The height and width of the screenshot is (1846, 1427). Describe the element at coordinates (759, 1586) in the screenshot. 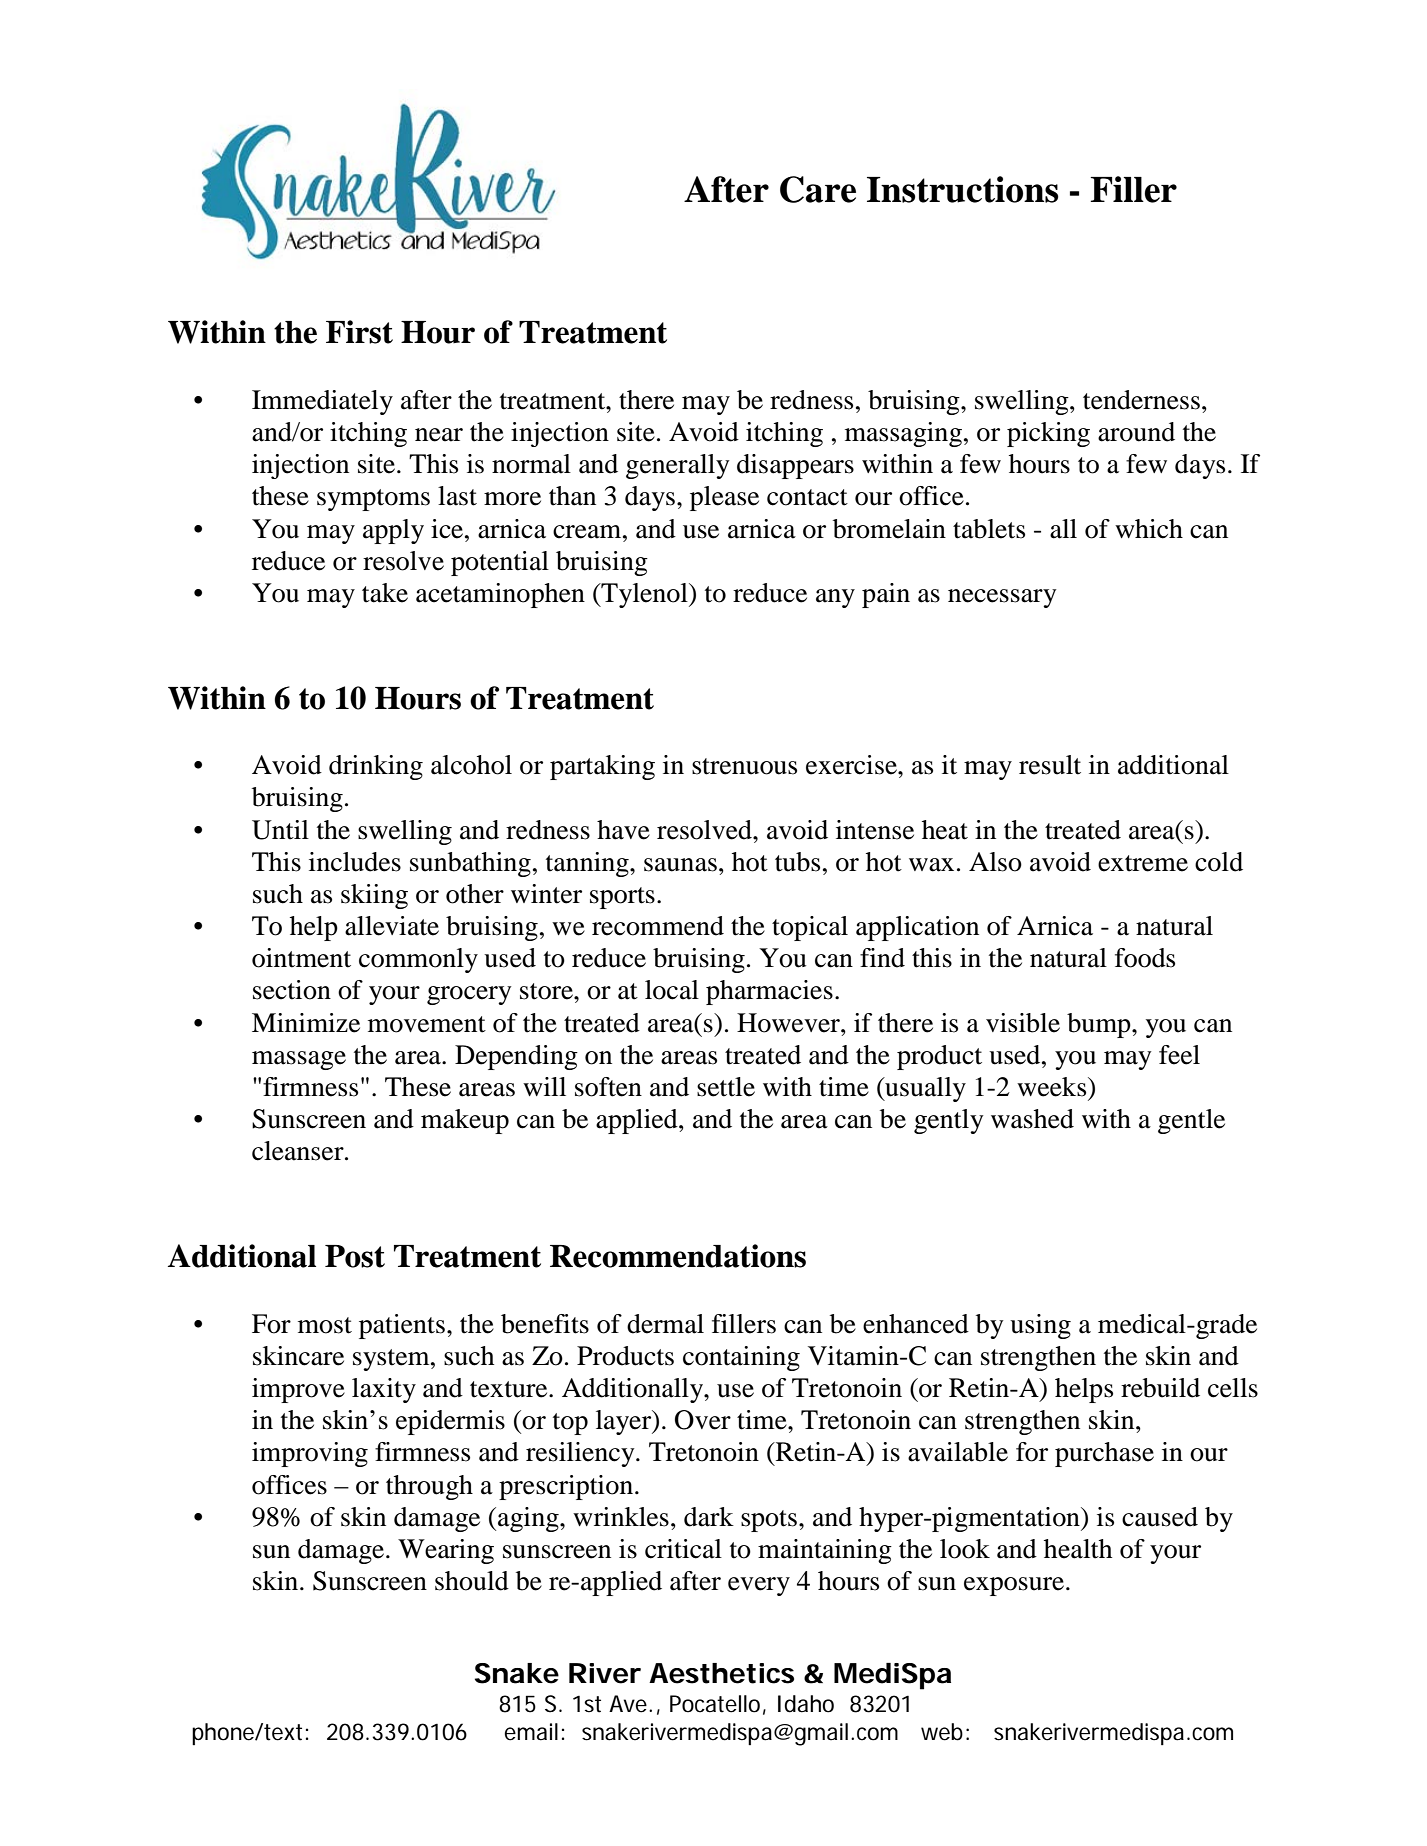

I see `every` at that location.
